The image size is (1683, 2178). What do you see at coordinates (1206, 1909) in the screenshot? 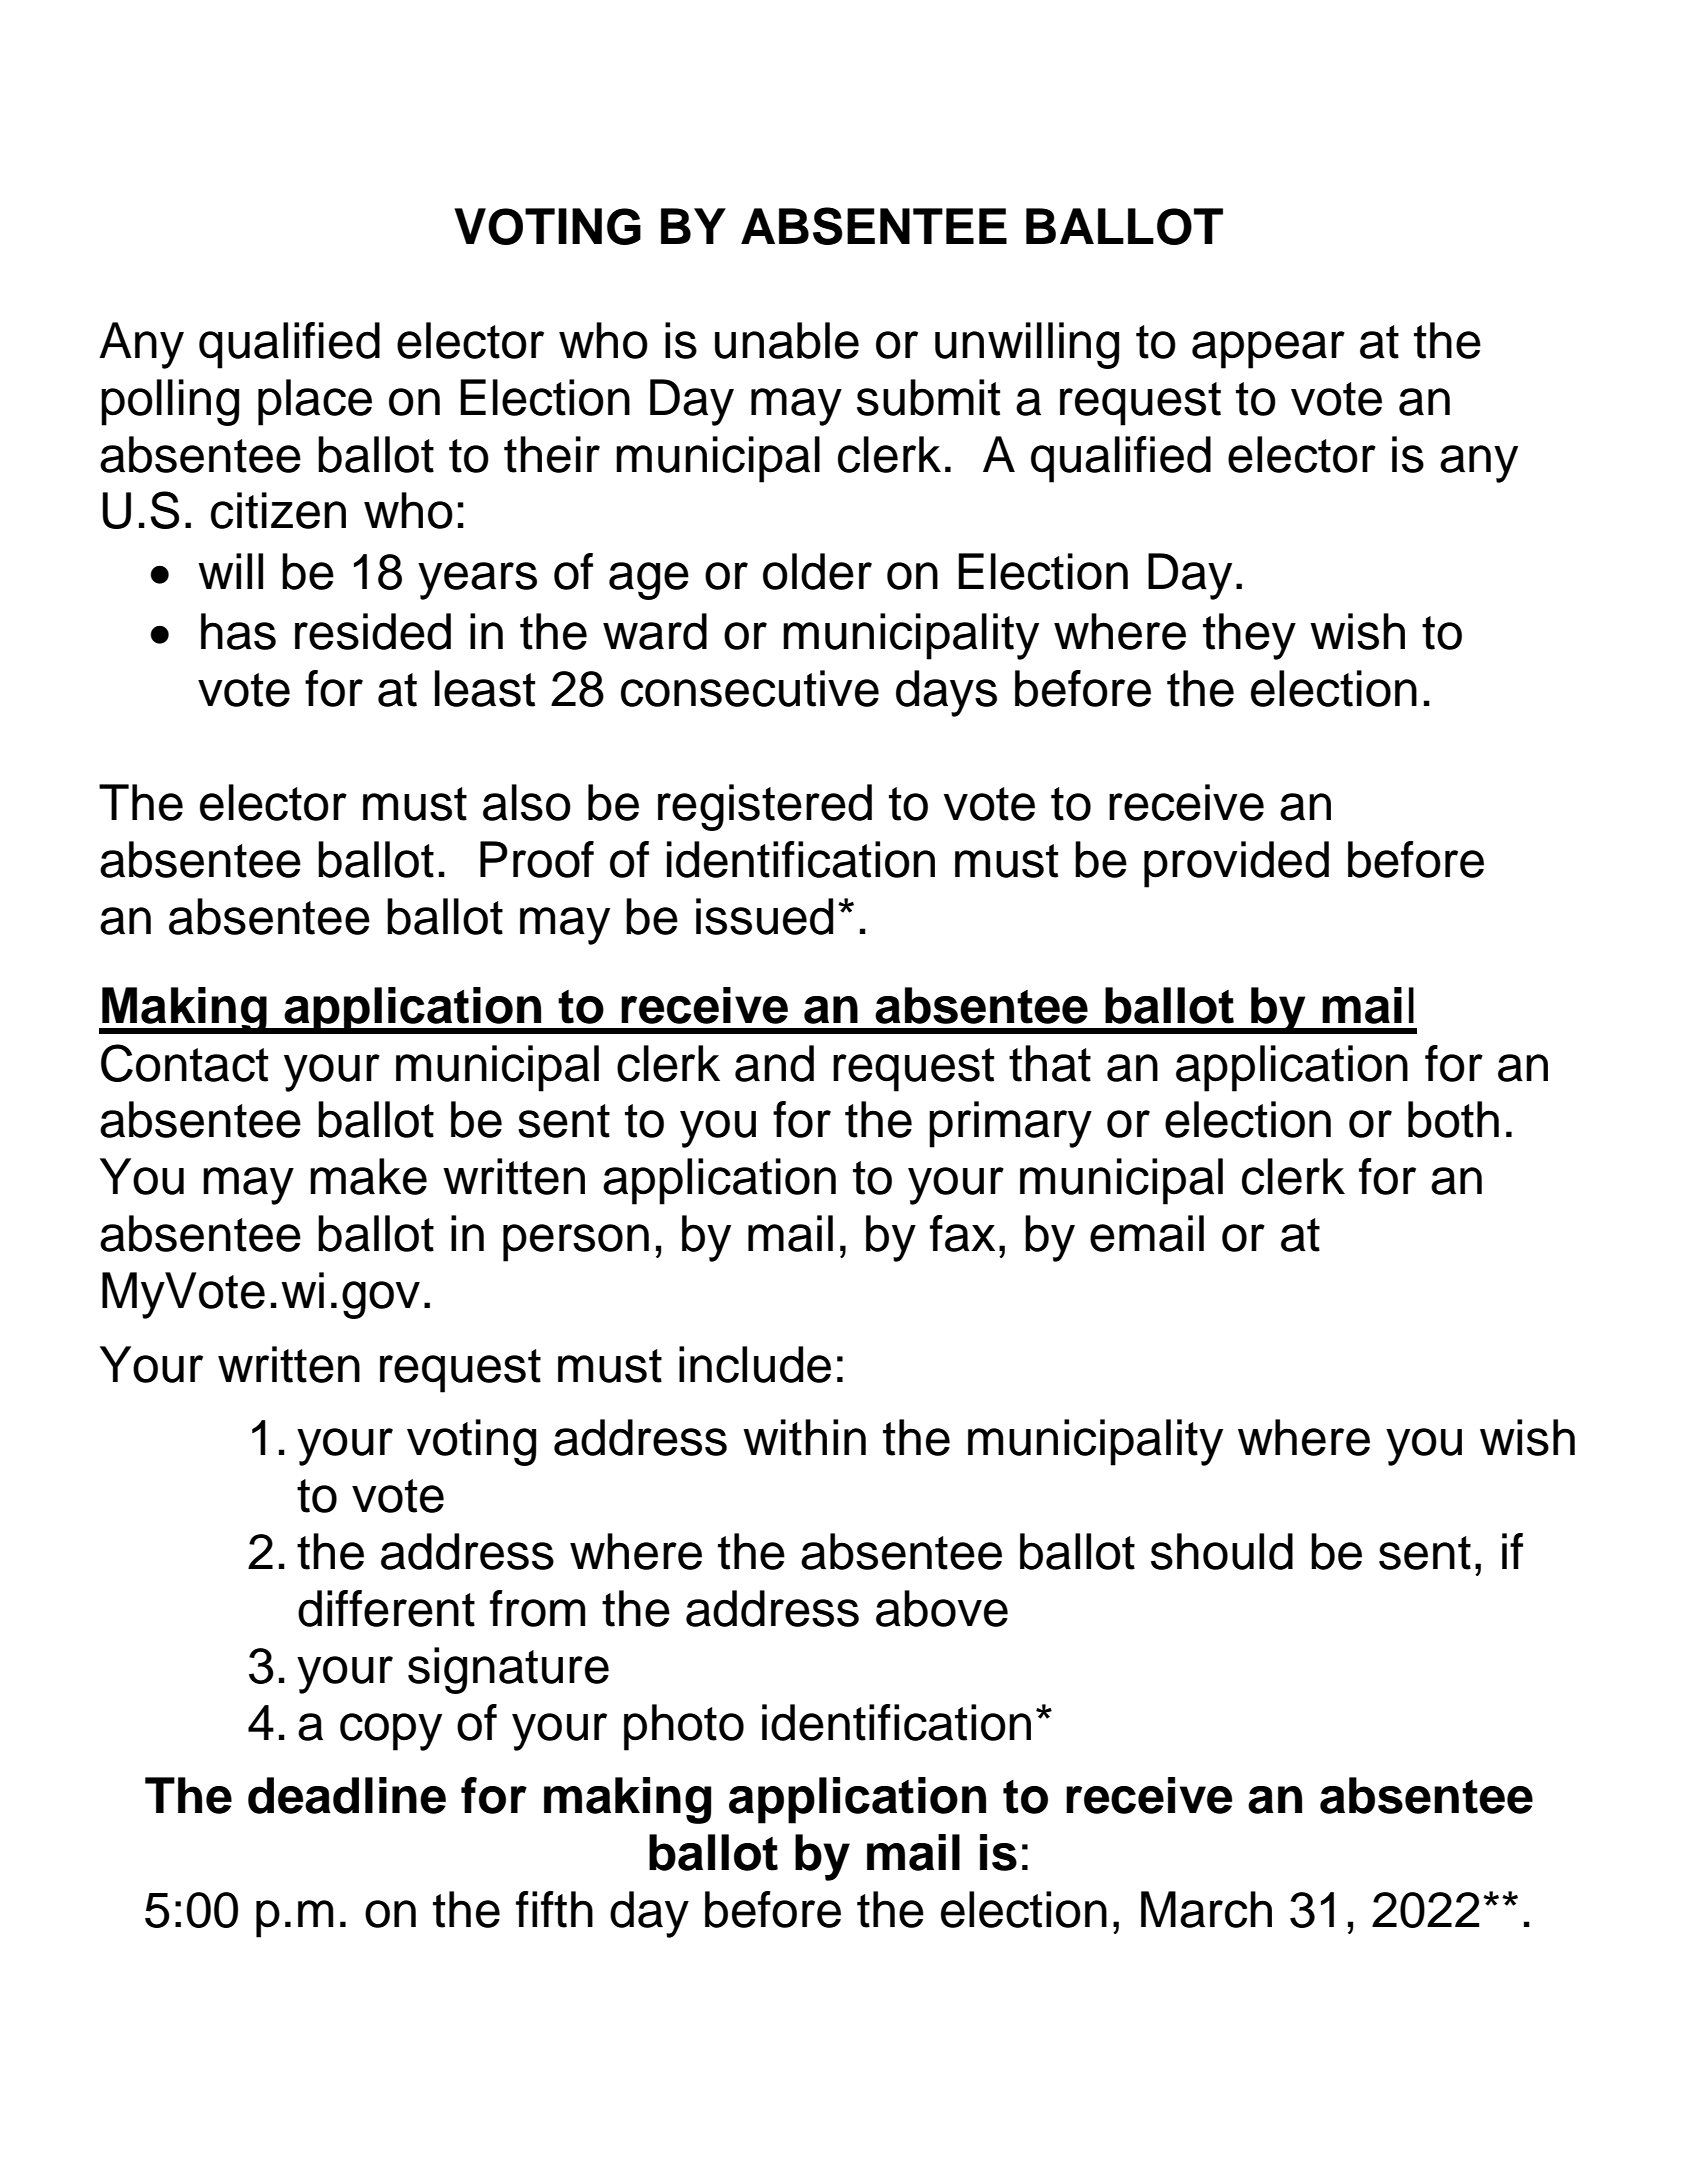
I see `March` at bounding box center [1206, 1909].
